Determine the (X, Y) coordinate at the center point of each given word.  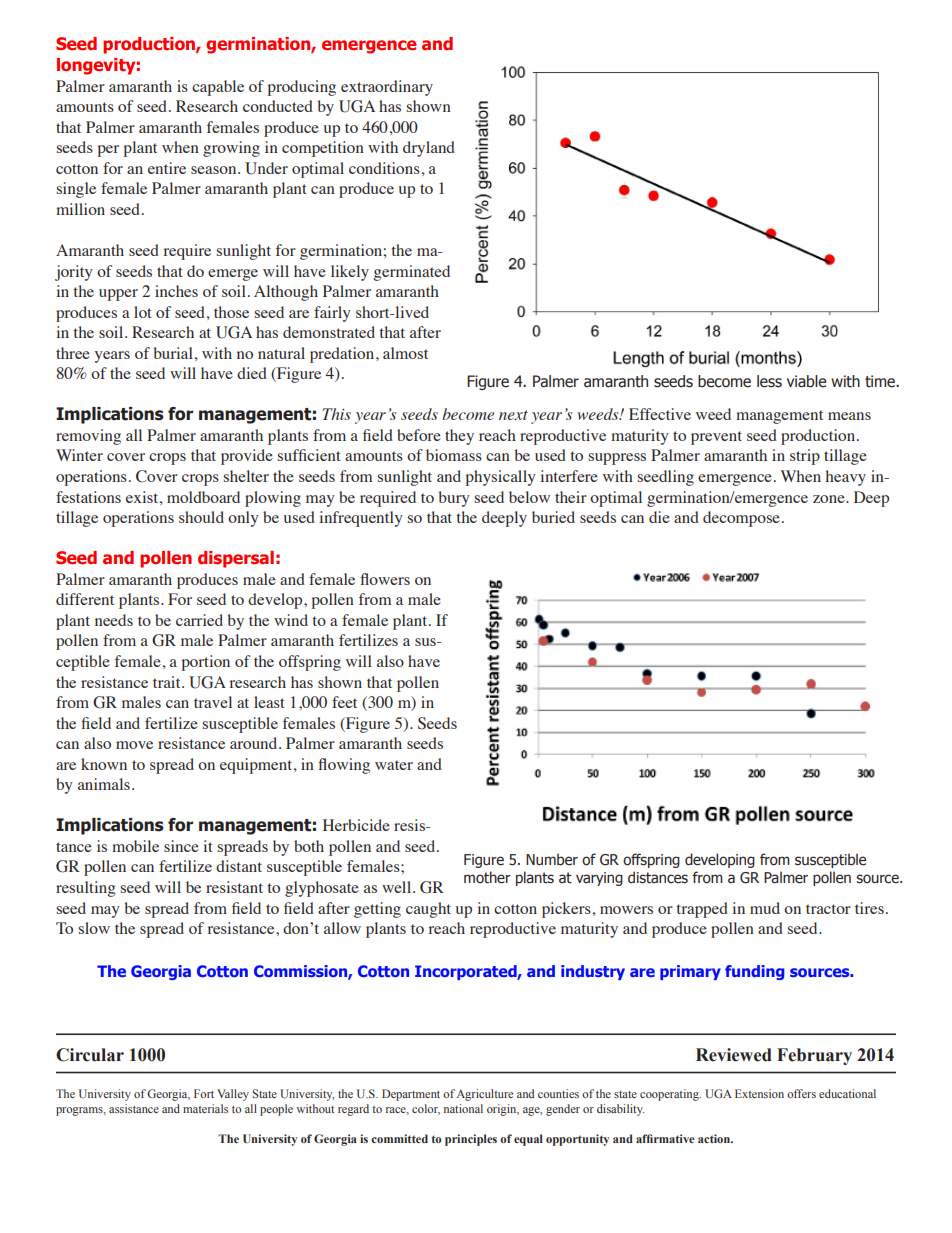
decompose (741, 519)
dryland (429, 149)
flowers (385, 579)
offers (801, 1093)
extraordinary (387, 88)
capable (218, 88)
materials (205, 1108)
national (463, 1108)
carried (199, 620)
